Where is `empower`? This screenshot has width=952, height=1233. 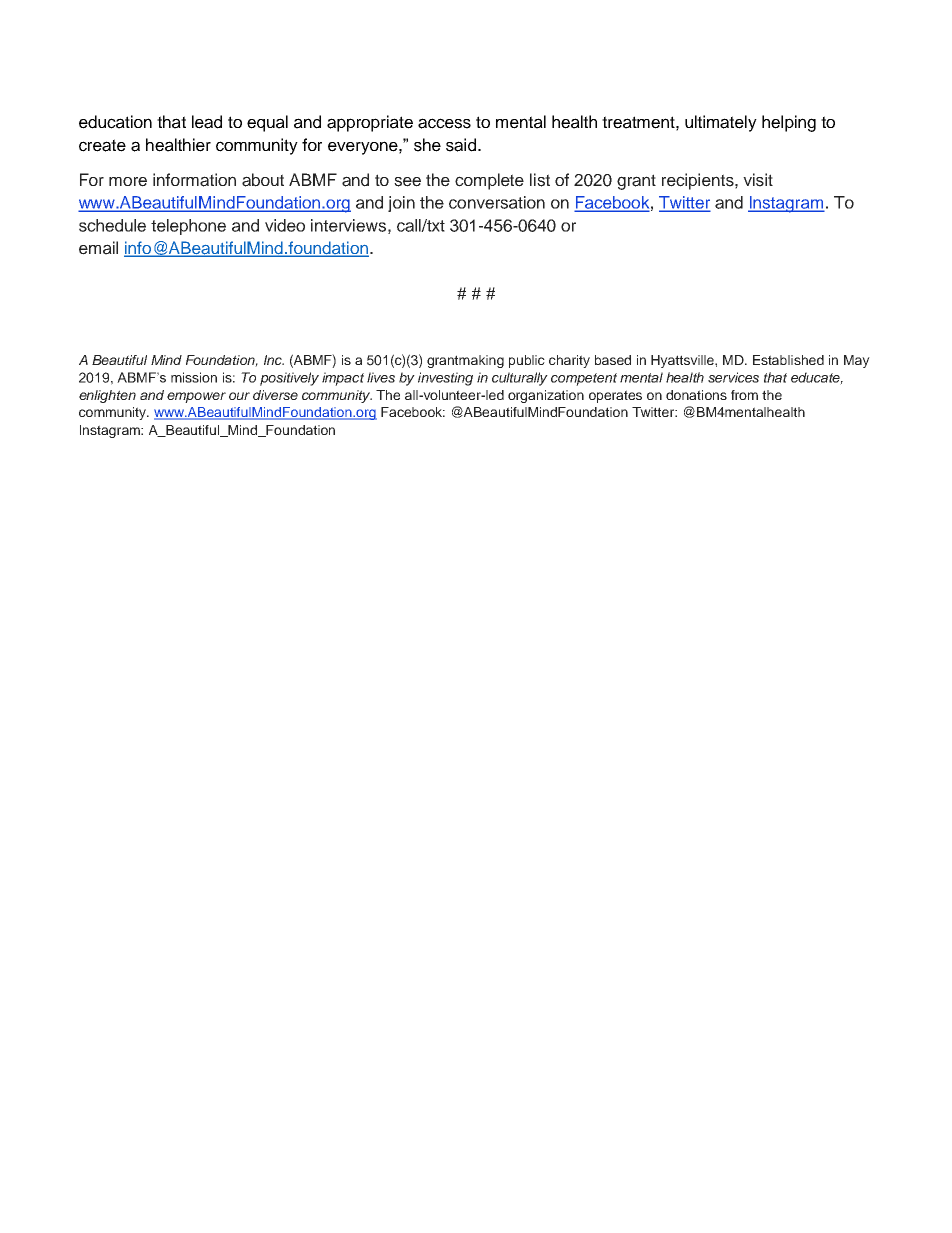 empower is located at coordinates (196, 397).
